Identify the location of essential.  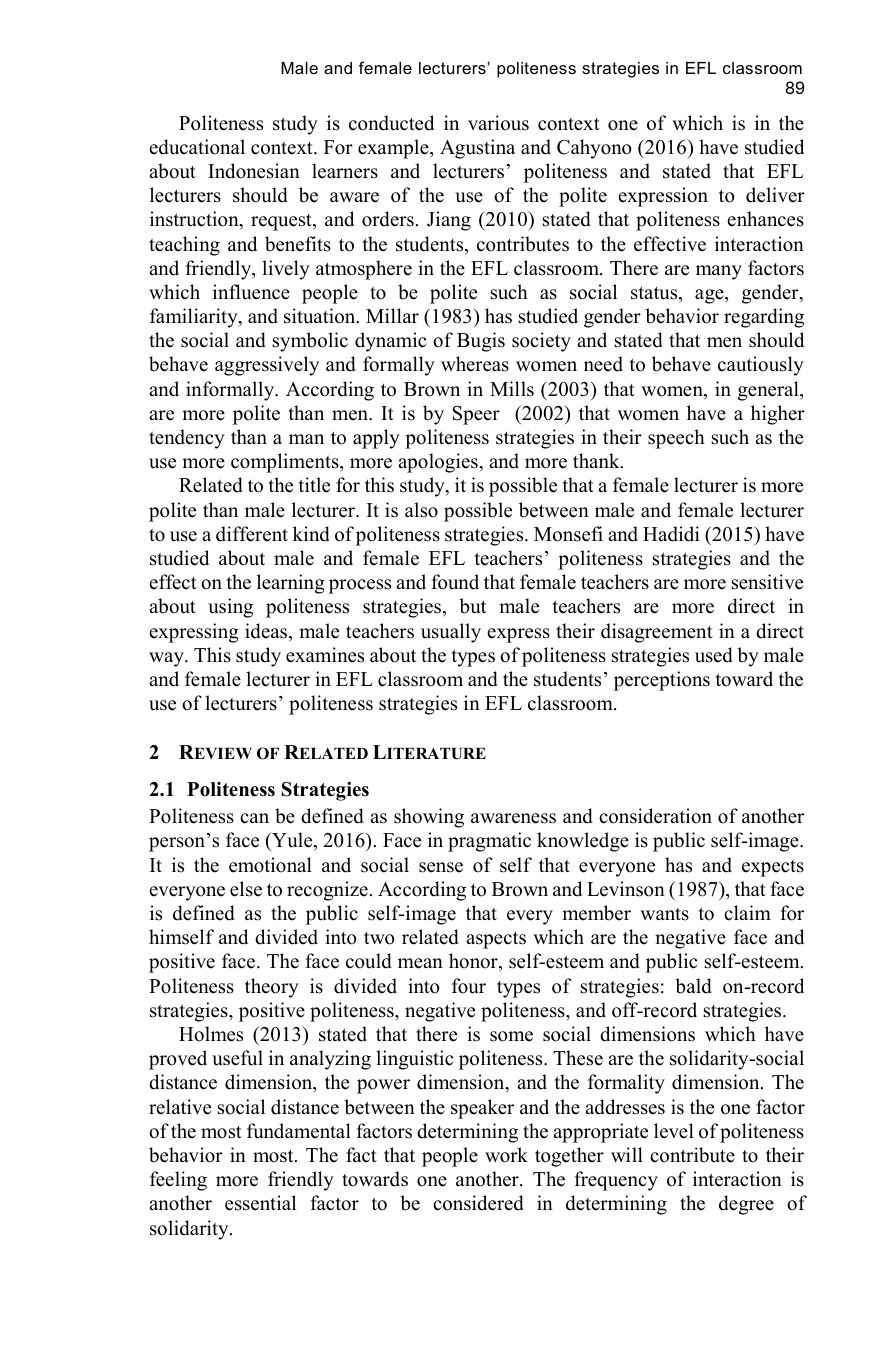
(260, 1203).
